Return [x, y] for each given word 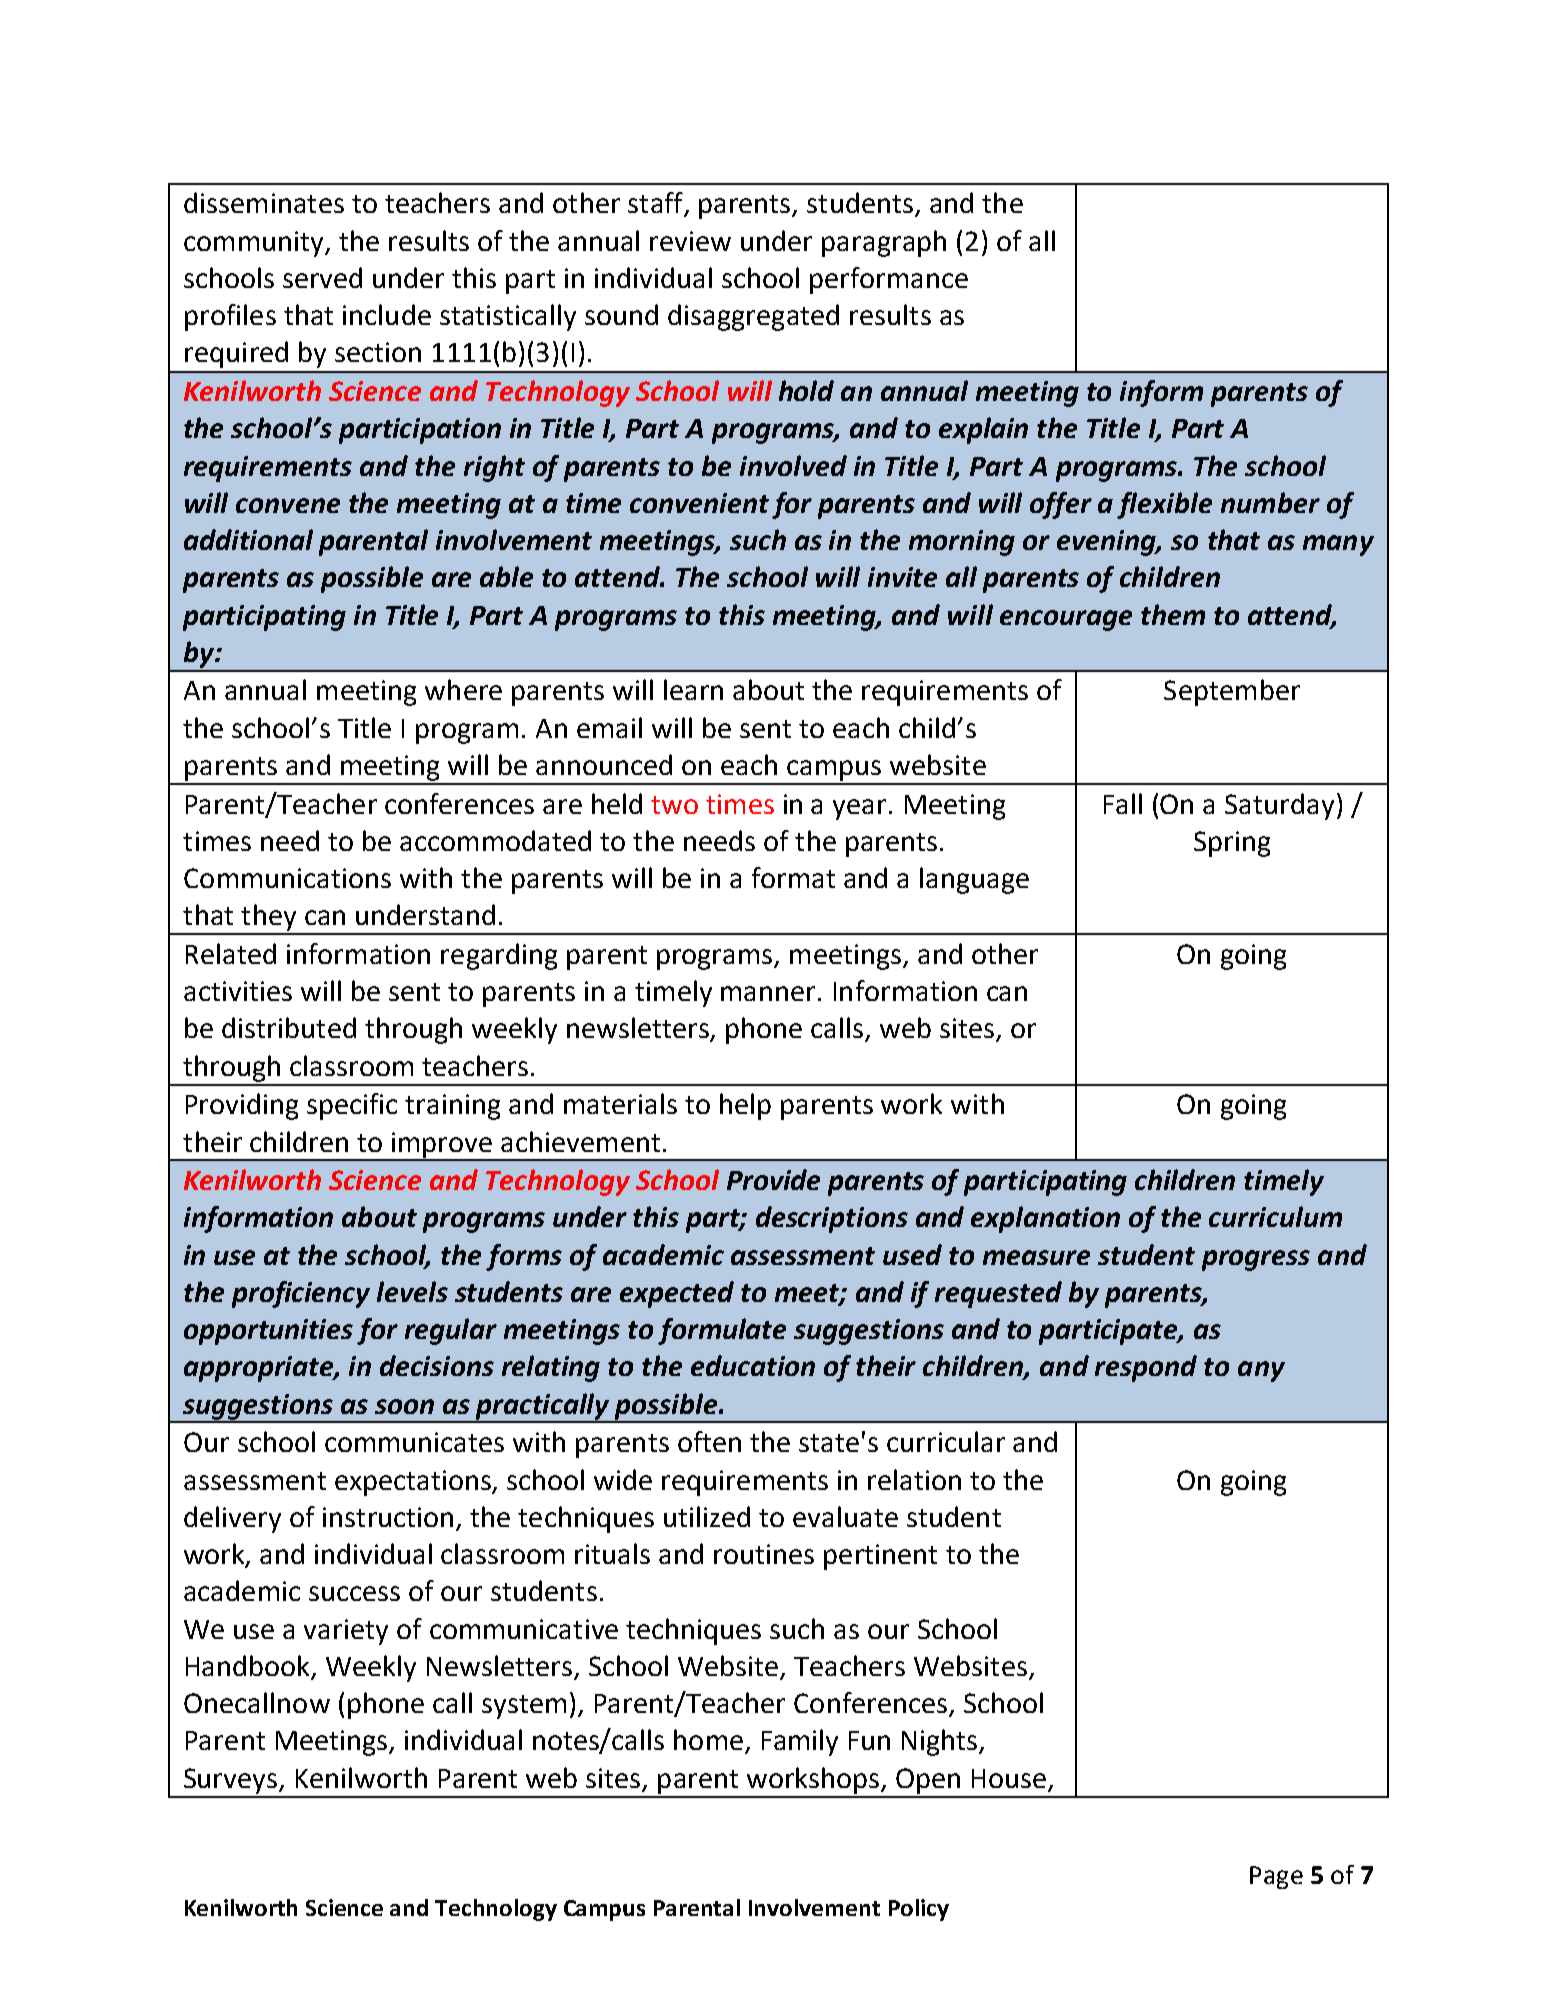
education [753, 1365]
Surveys [232, 1781]
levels [412, 1291]
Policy [919, 1910]
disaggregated [753, 317]
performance [889, 280]
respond [1146, 1368]
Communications [287, 878]
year [859, 809]
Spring [1232, 844]
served [322, 277]
